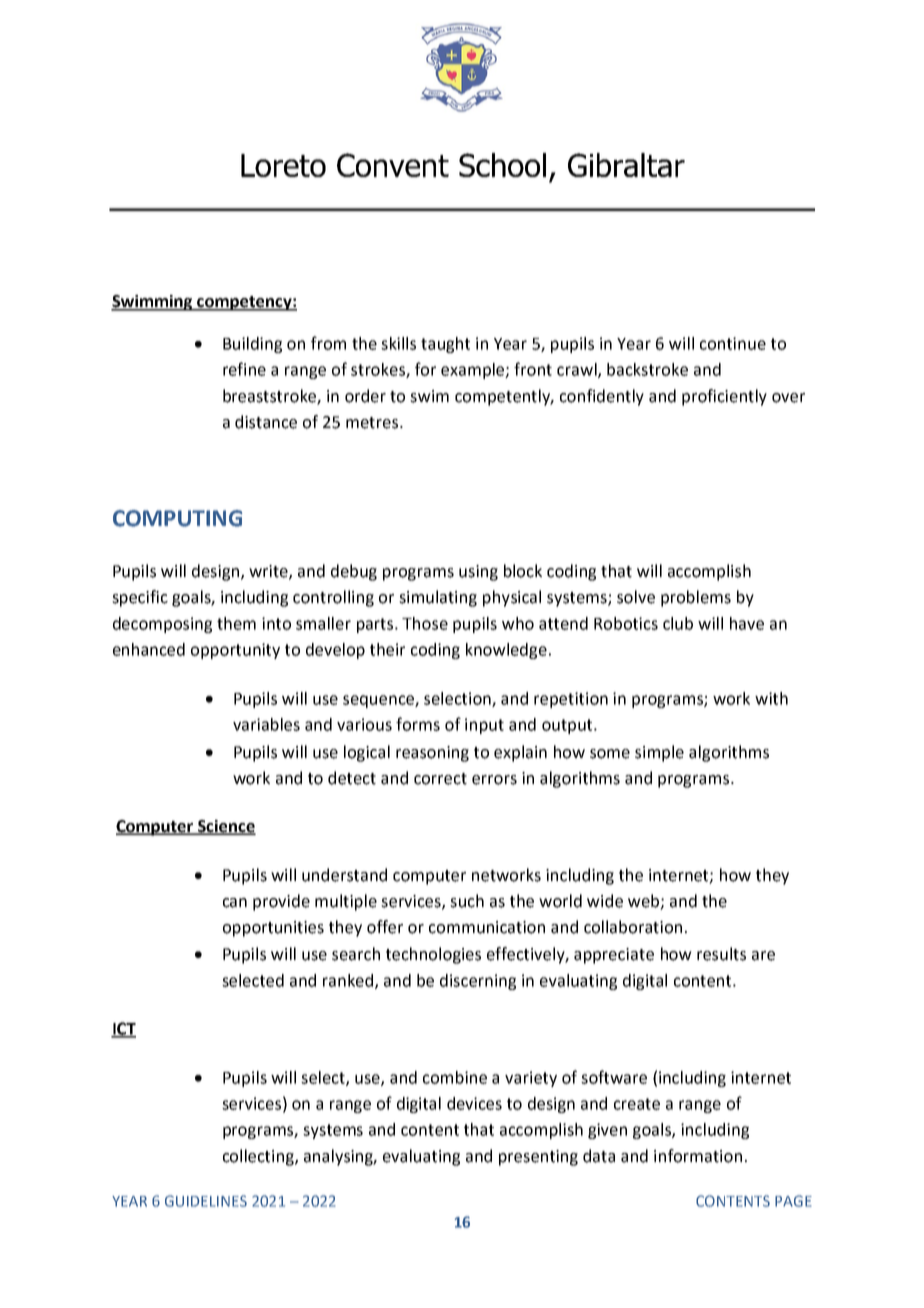 This screenshot has height=1308, width=924. I want to click on presenting, so click(538, 1158).
